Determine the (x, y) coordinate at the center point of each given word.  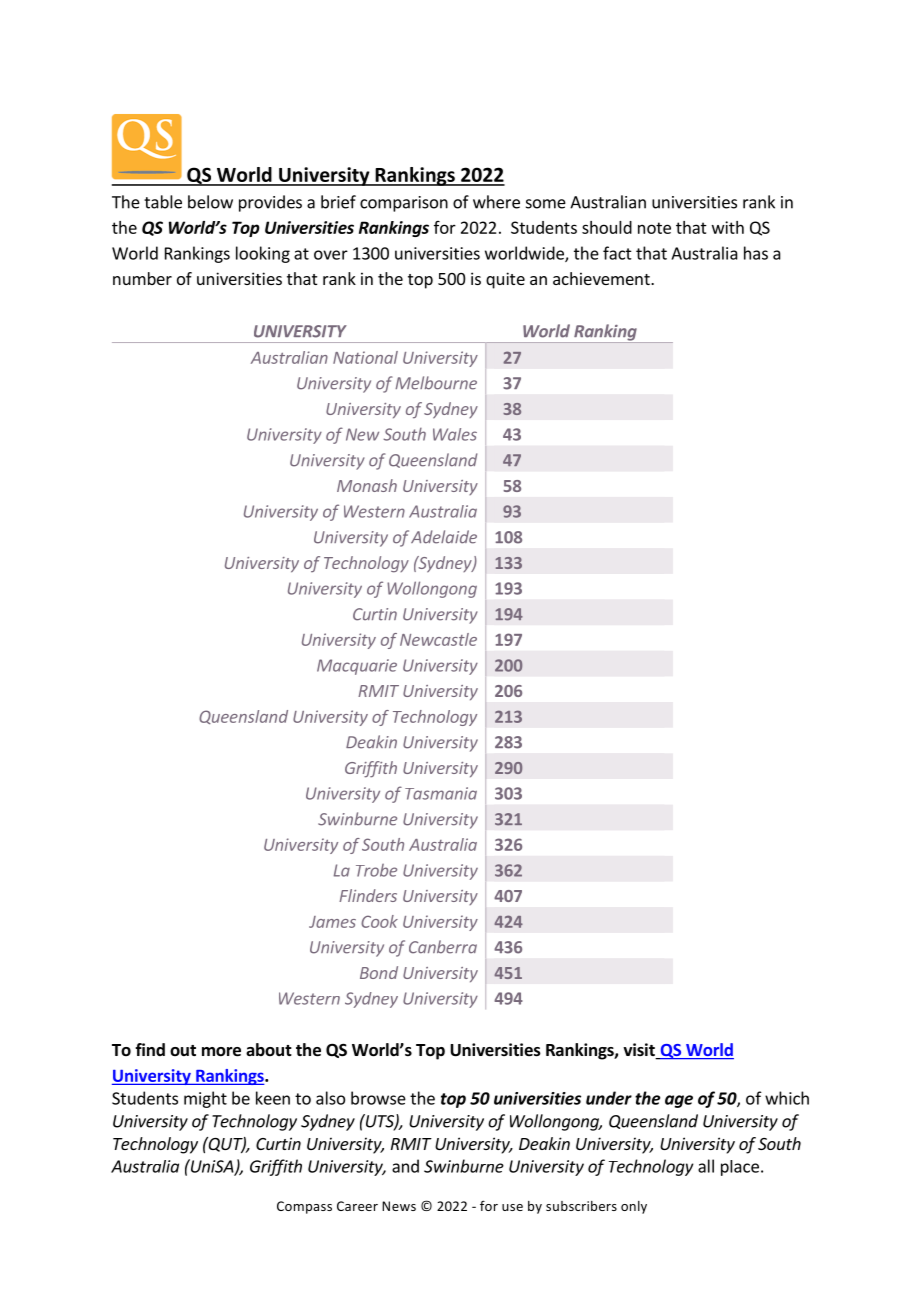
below (210, 202)
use (512, 1207)
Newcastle (438, 639)
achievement (602, 278)
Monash (367, 485)
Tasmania (441, 793)
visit (640, 1051)
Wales (455, 434)
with (728, 227)
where (496, 202)
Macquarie (357, 667)
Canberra (443, 947)
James (332, 922)
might (205, 1099)
